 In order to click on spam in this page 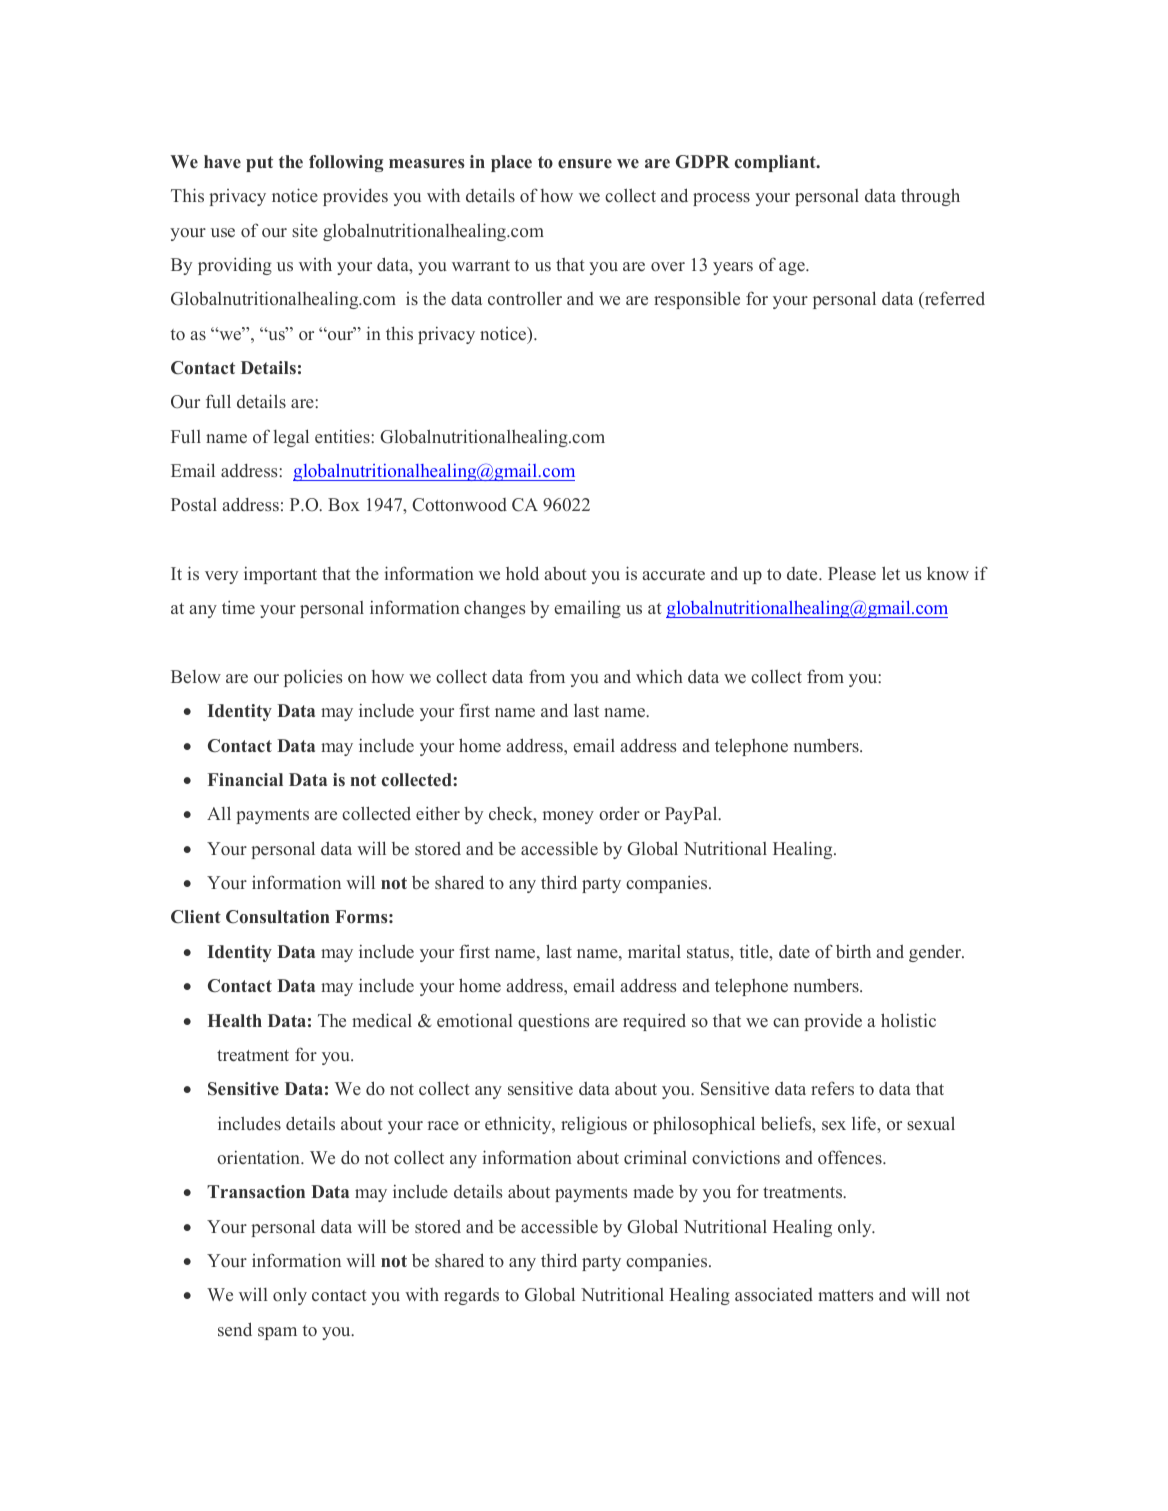, I will do `click(277, 1333)`.
